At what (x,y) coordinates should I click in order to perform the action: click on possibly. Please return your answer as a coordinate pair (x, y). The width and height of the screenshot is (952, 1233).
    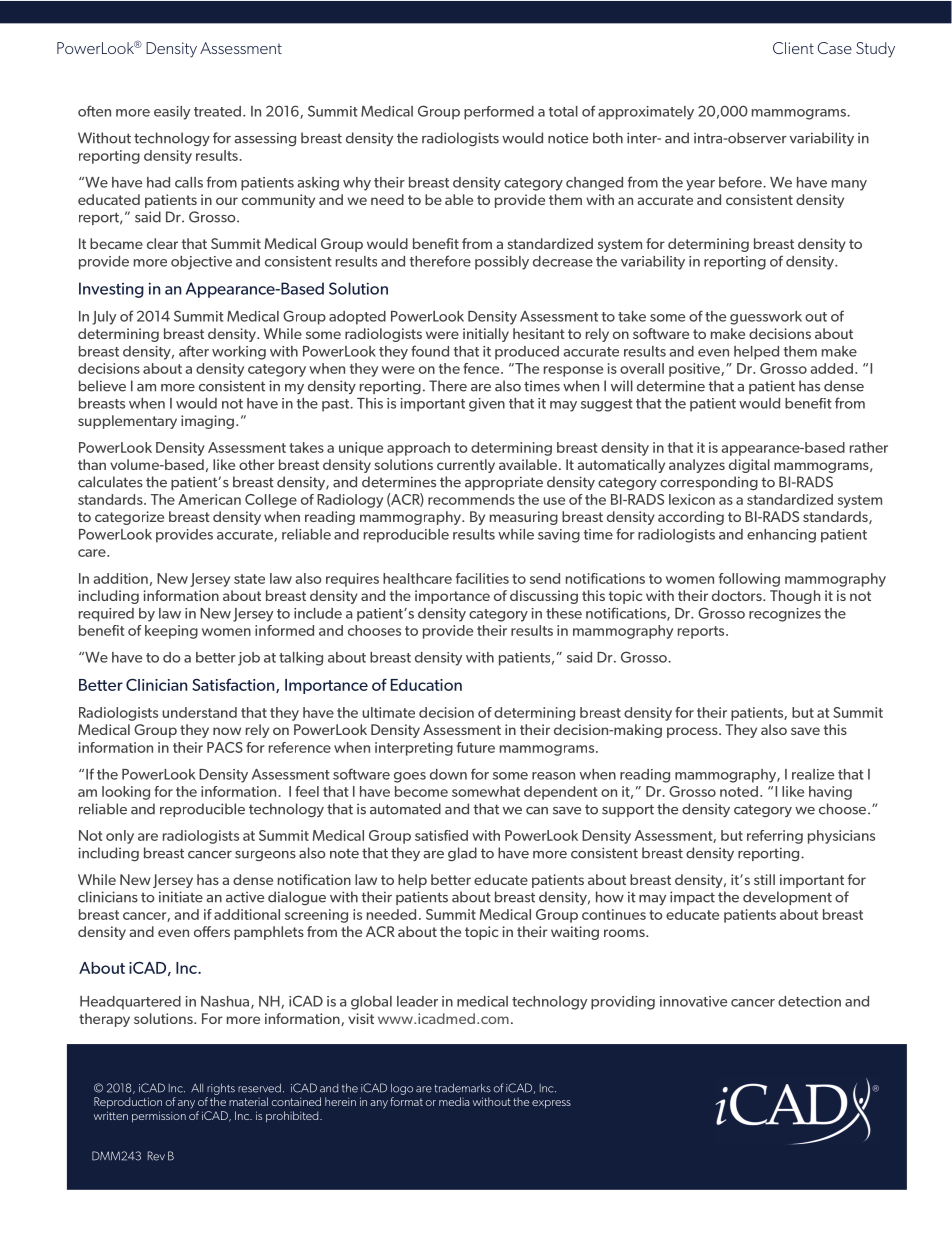
    Looking at the image, I should click on (502, 263).
